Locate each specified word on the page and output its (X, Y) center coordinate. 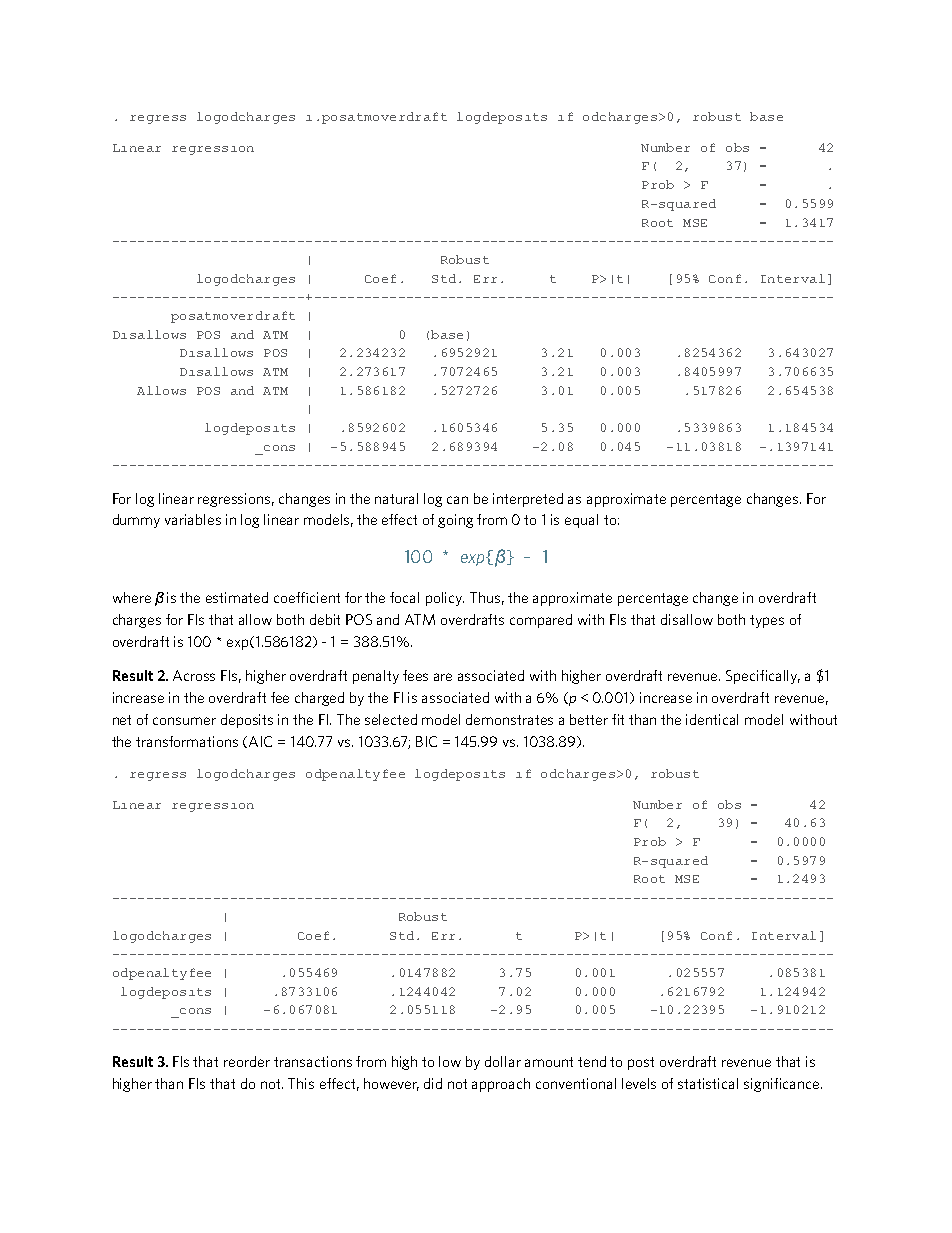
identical (712, 719)
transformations (187, 741)
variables (193, 519)
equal (581, 521)
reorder (247, 1061)
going (455, 521)
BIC (426, 741)
